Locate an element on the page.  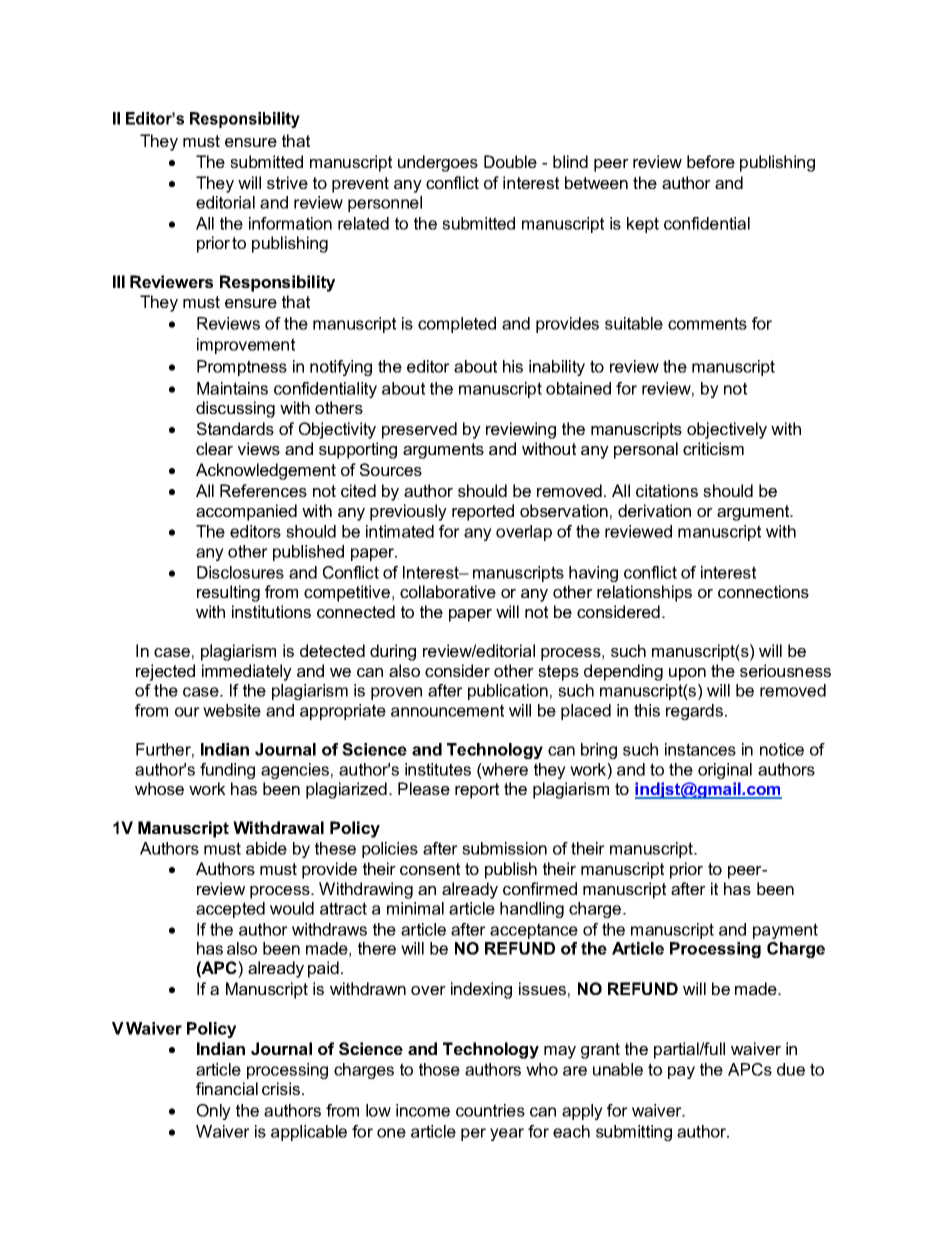
website is located at coordinates (232, 710).
